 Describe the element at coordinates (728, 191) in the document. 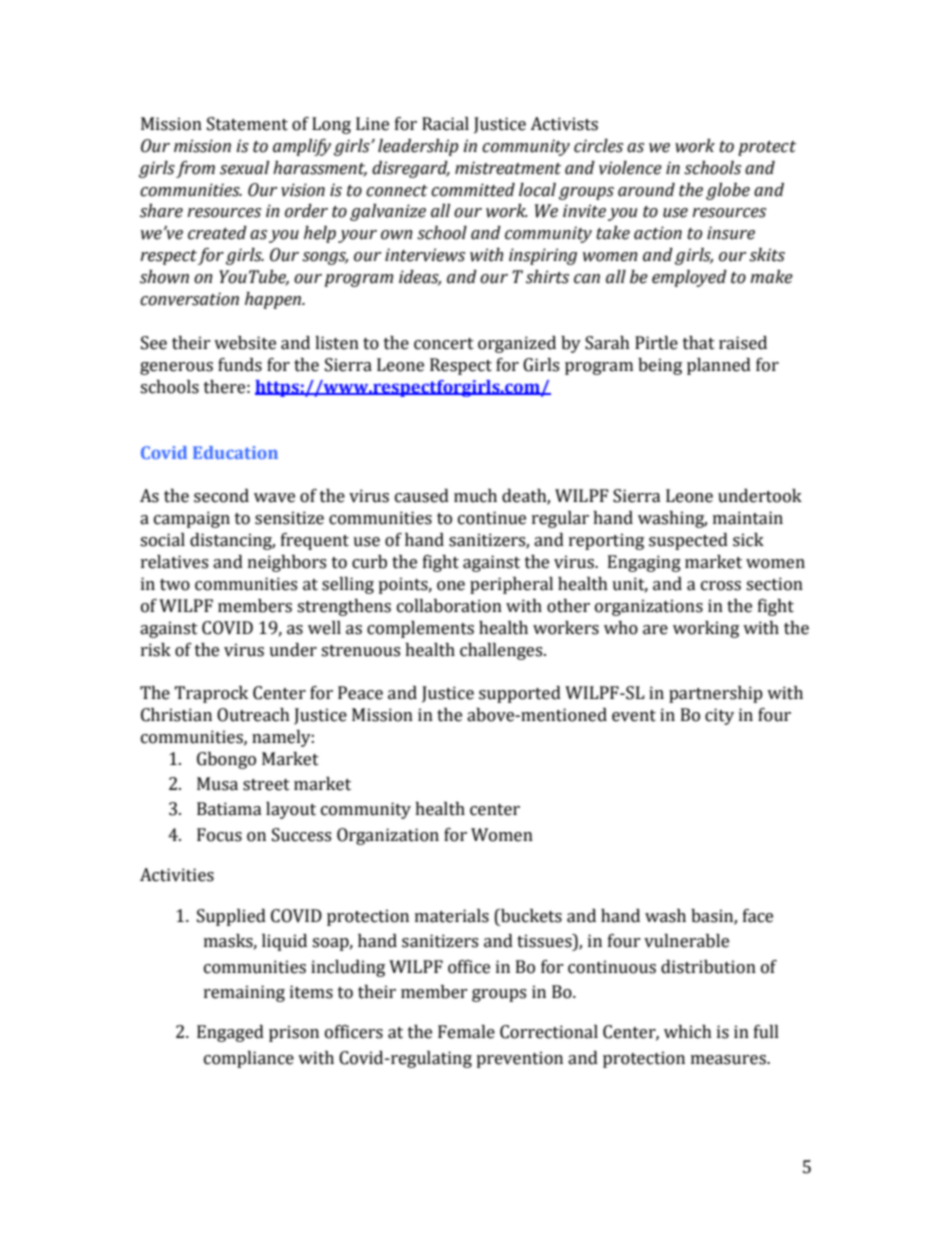

I see `globe` at that location.
